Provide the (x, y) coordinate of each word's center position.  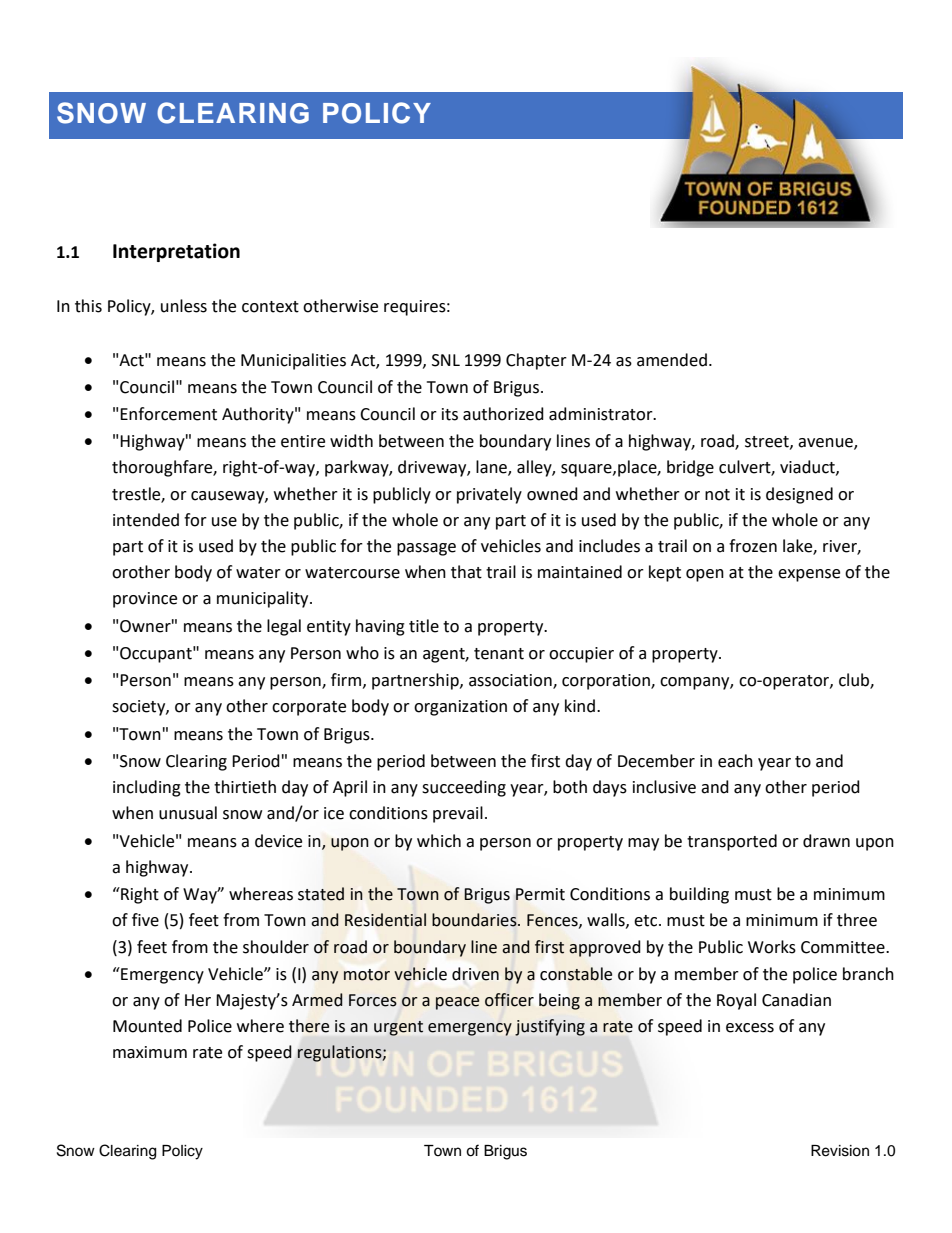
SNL (446, 360)
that (466, 572)
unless (184, 306)
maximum (150, 1052)
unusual (188, 813)
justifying (550, 1027)
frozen (753, 546)
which (439, 841)
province (145, 600)
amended (672, 360)
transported (732, 842)
